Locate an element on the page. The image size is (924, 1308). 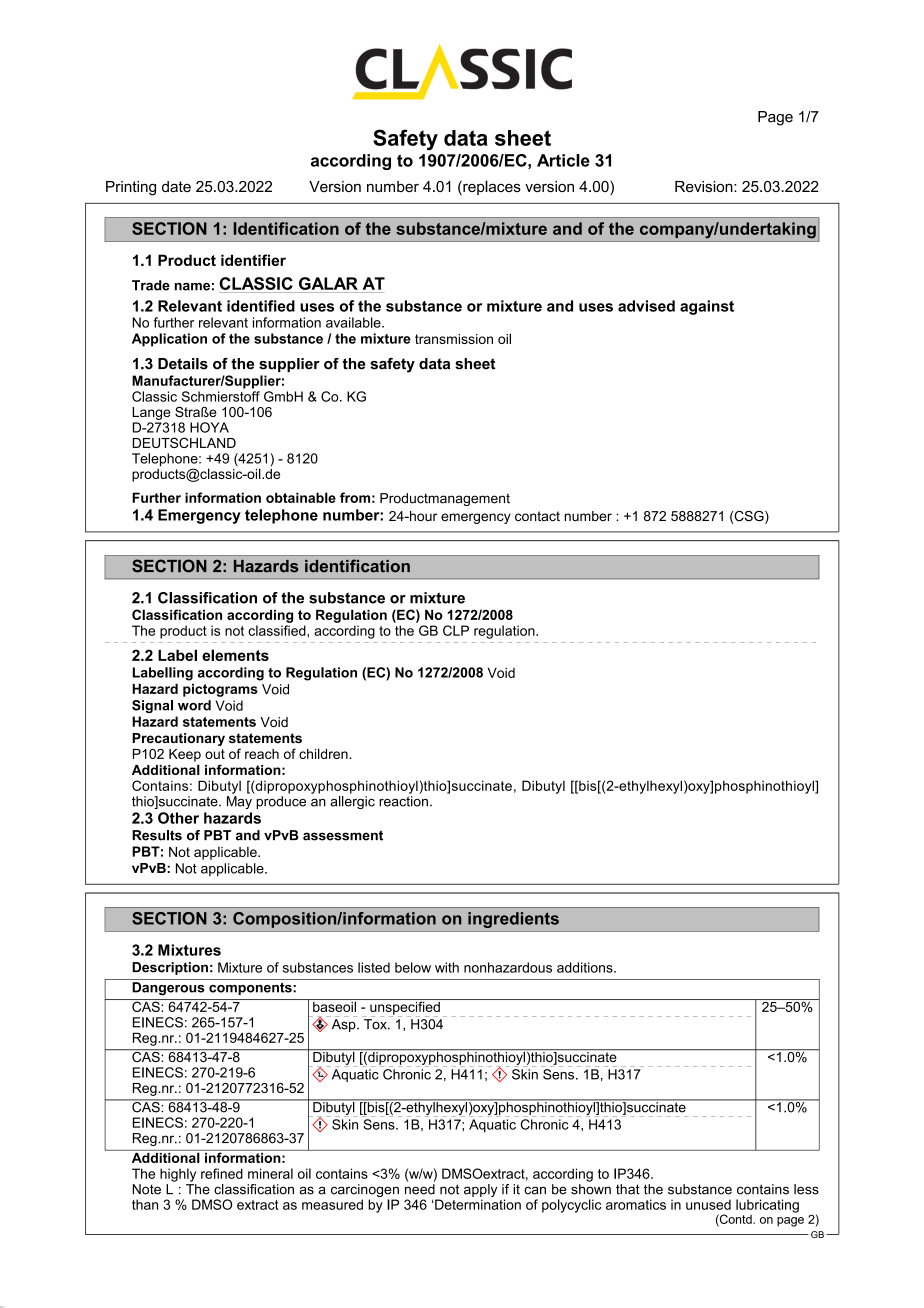
Revision is located at coordinates (705, 186).
